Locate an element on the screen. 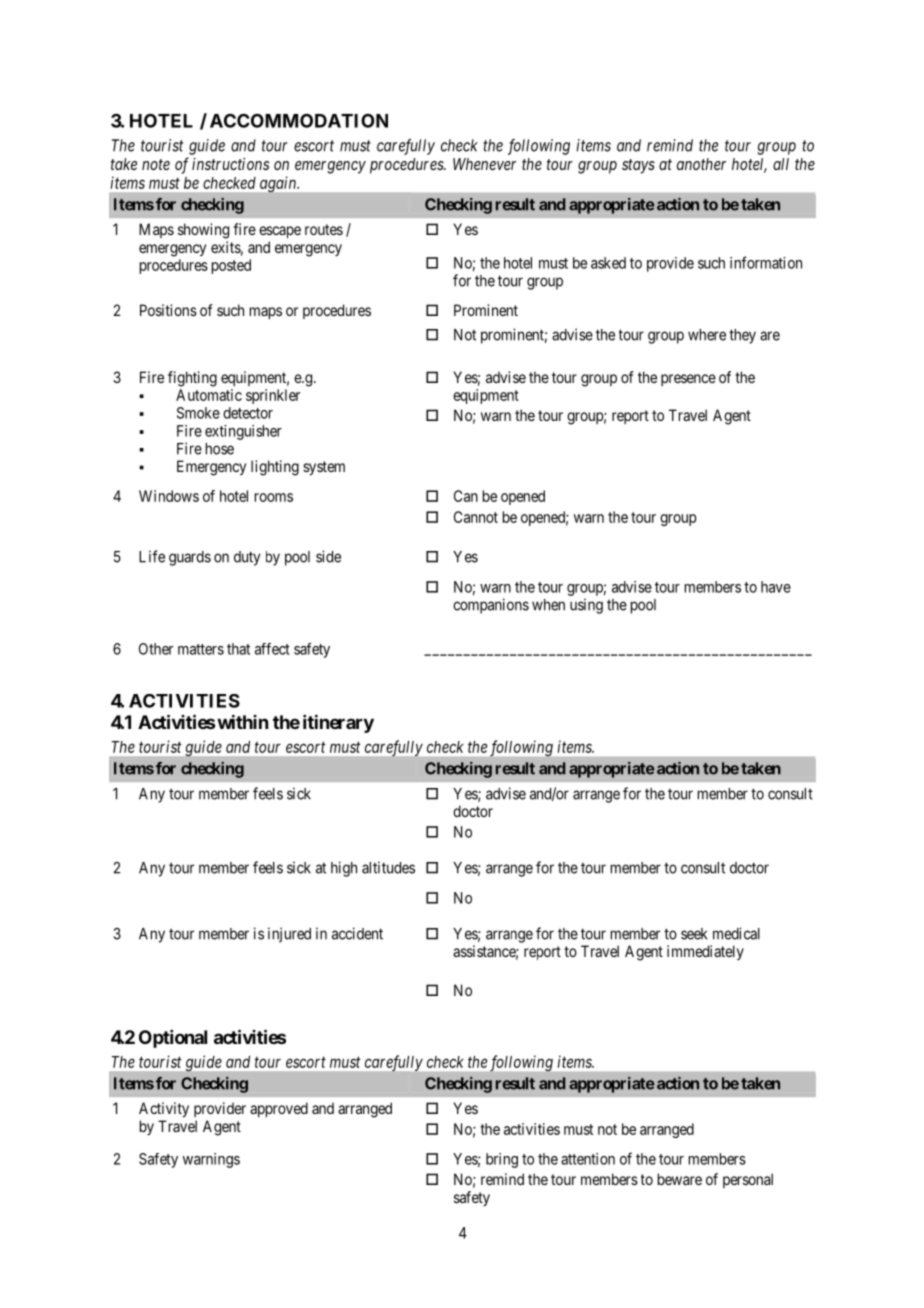 The width and height of the screenshot is (924, 1308). duty is located at coordinates (247, 558).
